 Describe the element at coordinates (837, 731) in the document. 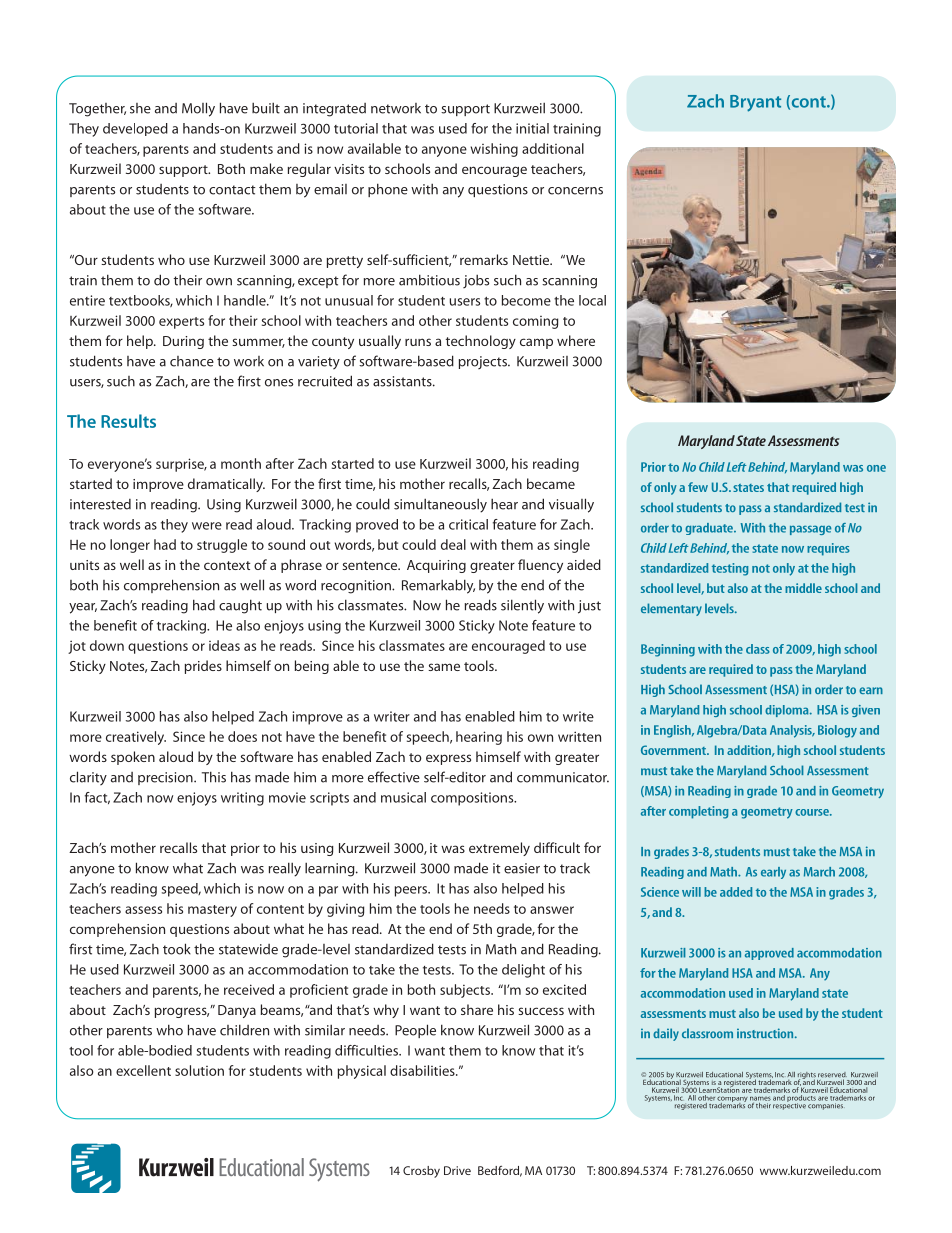

I see `Biology` at that location.
